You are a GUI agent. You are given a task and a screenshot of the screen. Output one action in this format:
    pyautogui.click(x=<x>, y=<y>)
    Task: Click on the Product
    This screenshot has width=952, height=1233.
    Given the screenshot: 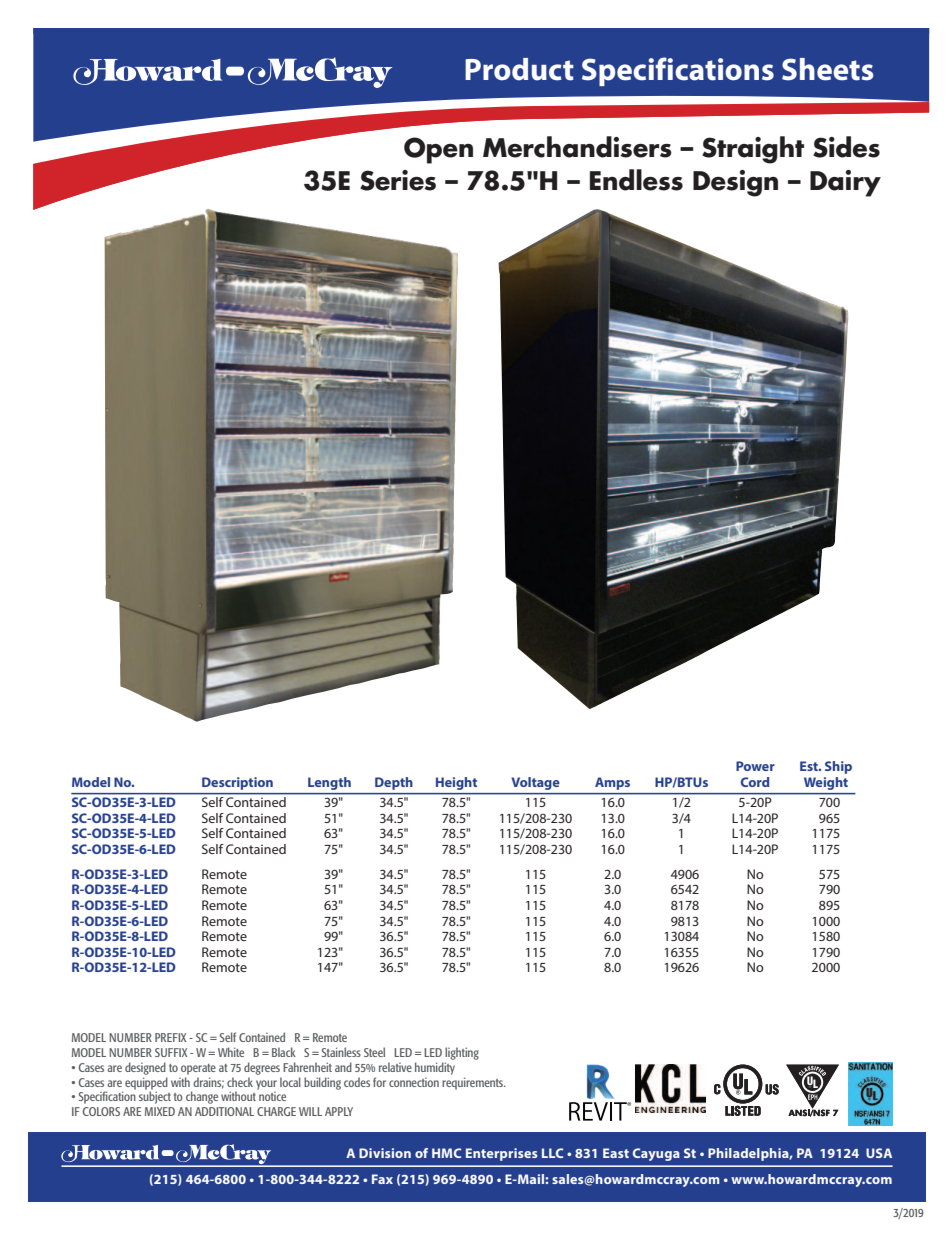 What is the action you would take?
    pyautogui.click(x=519, y=69)
